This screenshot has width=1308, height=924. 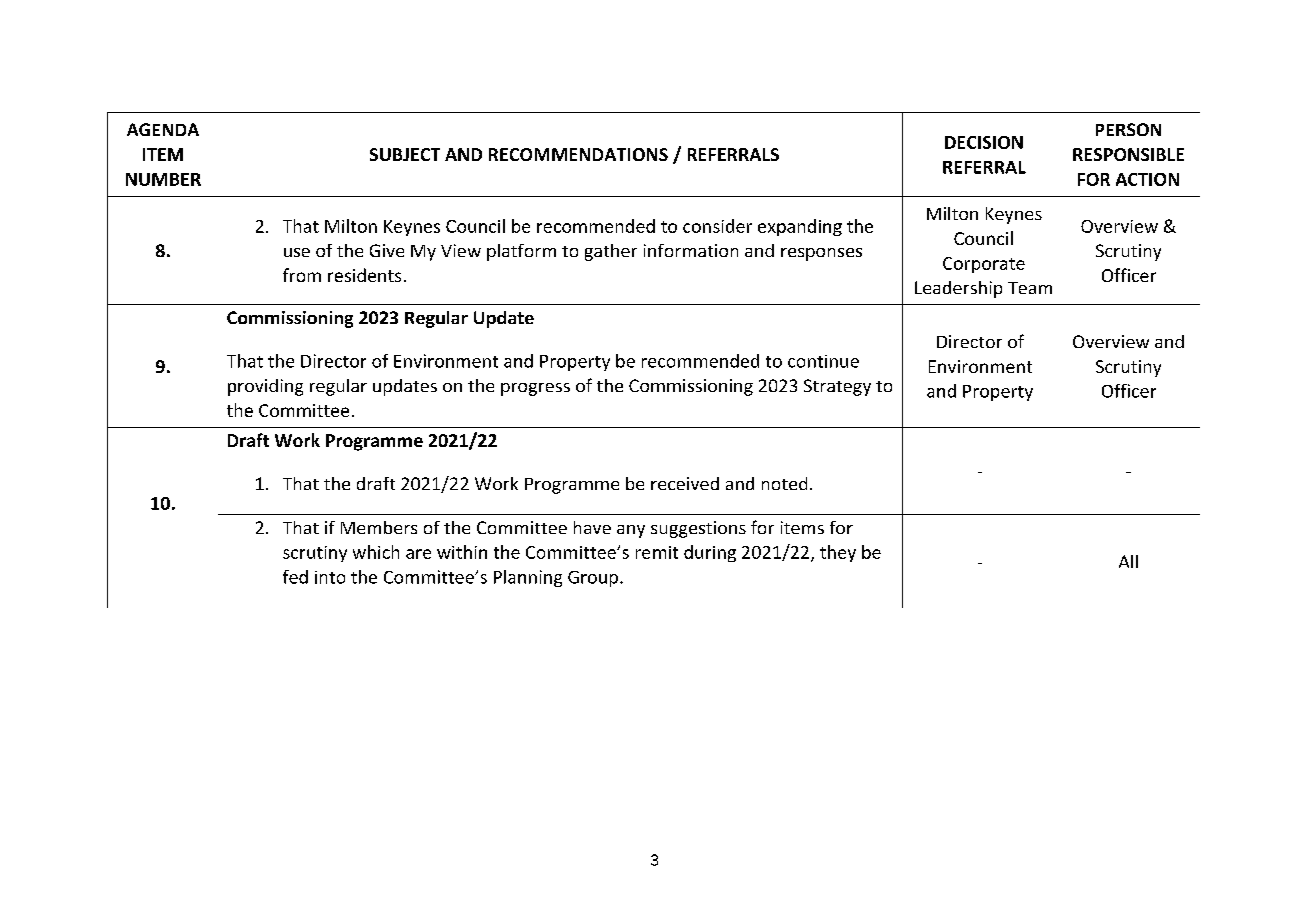 I want to click on Corporate, so click(x=984, y=265).
